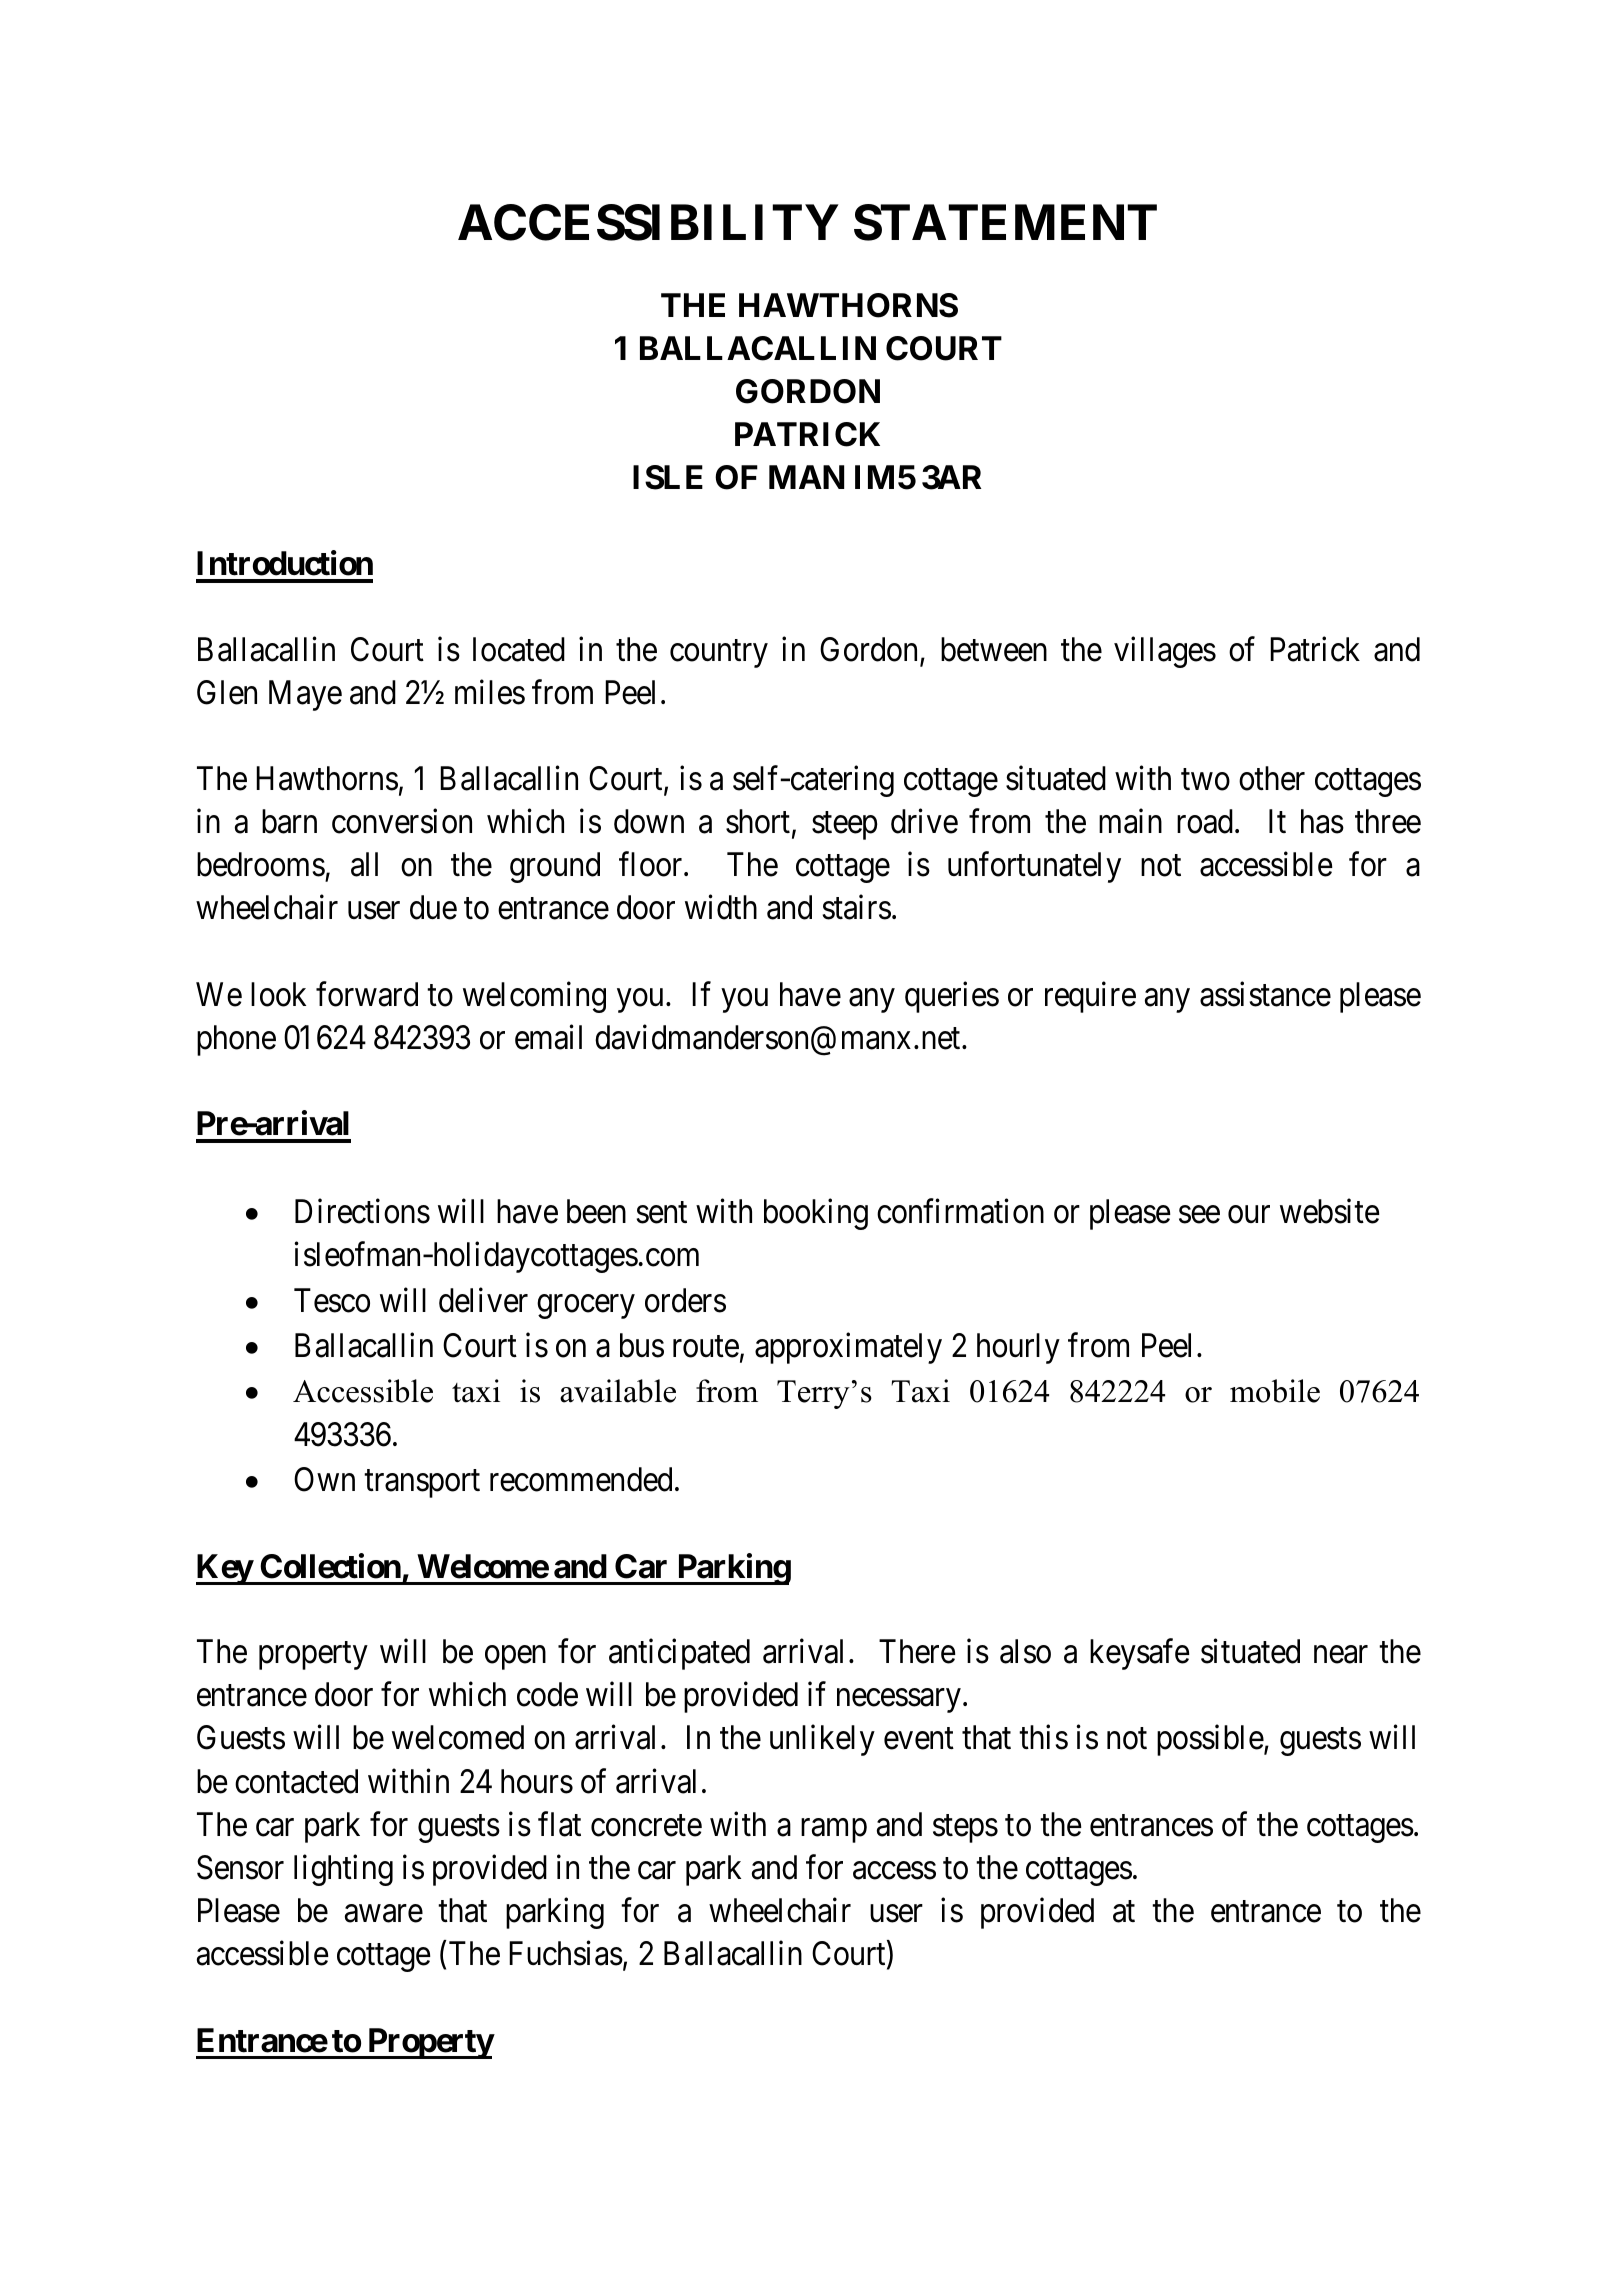 Image resolution: width=1616 pixels, height=2285 pixels. Describe the element at coordinates (1275, 1391) in the screenshot. I see `mobile` at that location.
